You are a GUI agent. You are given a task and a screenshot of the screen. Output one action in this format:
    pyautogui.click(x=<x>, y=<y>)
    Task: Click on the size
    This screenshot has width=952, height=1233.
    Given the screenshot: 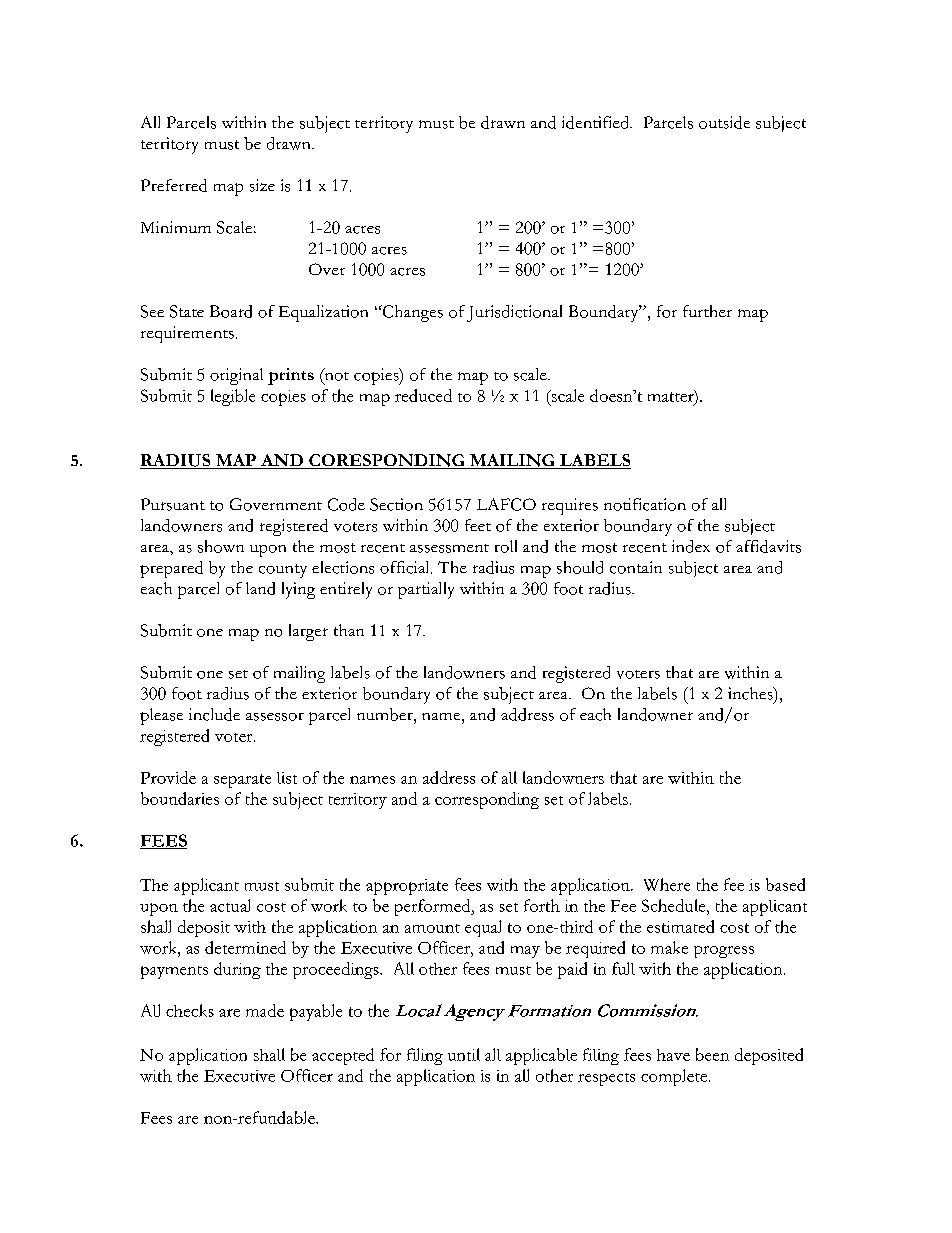 What is the action you would take?
    pyautogui.click(x=262, y=185)
